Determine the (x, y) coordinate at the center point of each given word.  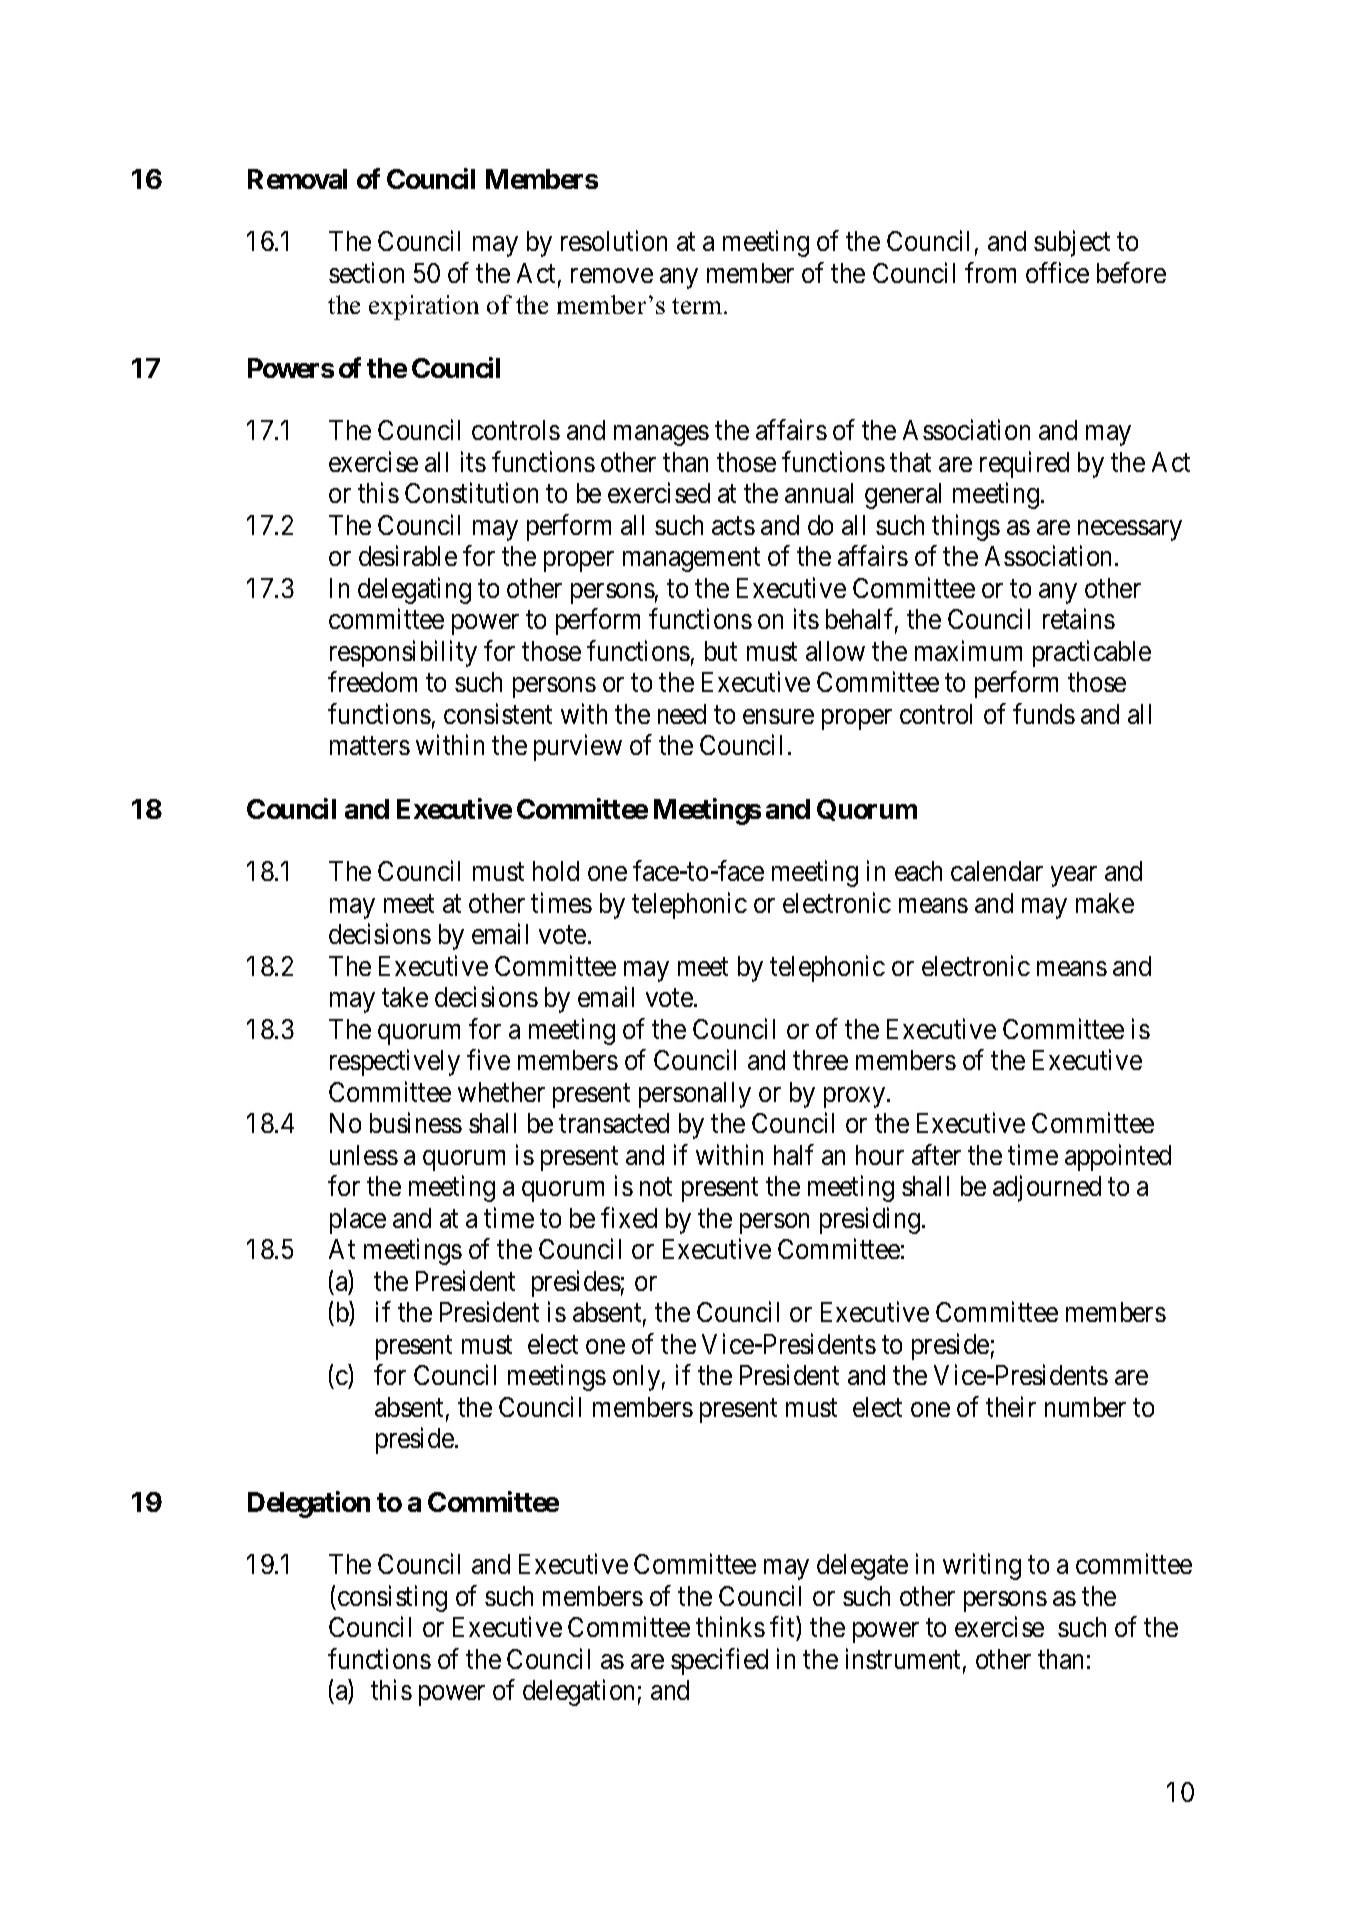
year (1074, 877)
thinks (730, 1626)
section (366, 272)
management (691, 560)
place (358, 1221)
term (698, 306)
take (405, 997)
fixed (629, 1217)
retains (1079, 619)
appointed (1118, 1157)
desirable (408, 556)
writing (982, 1566)
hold (556, 871)
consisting (392, 1598)
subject (1072, 244)
